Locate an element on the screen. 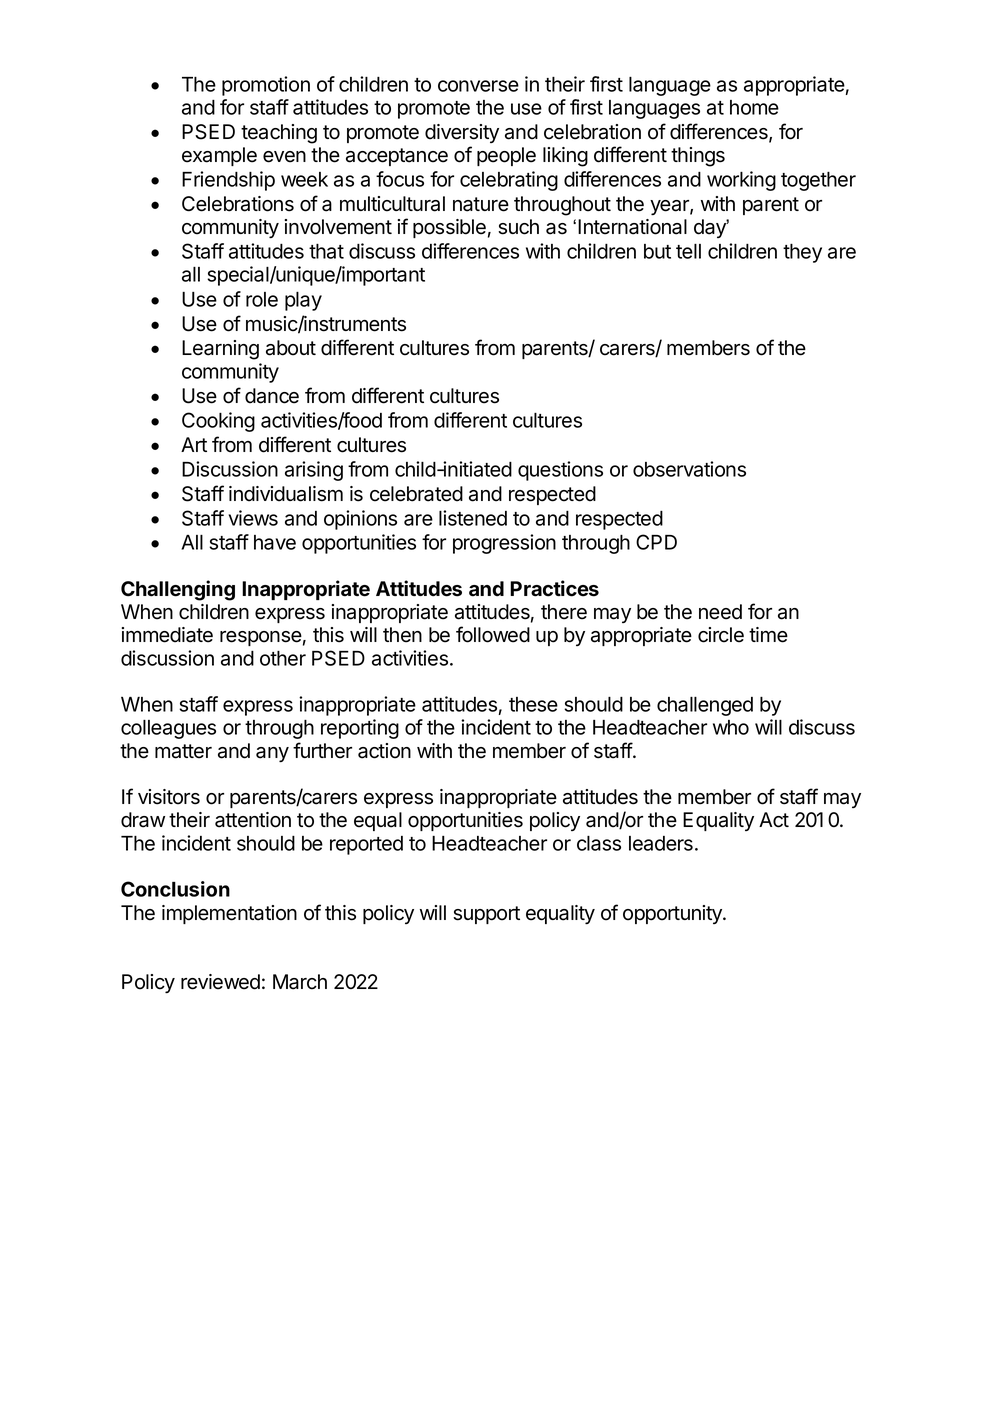 The image size is (998, 1411). home is located at coordinates (754, 107).
